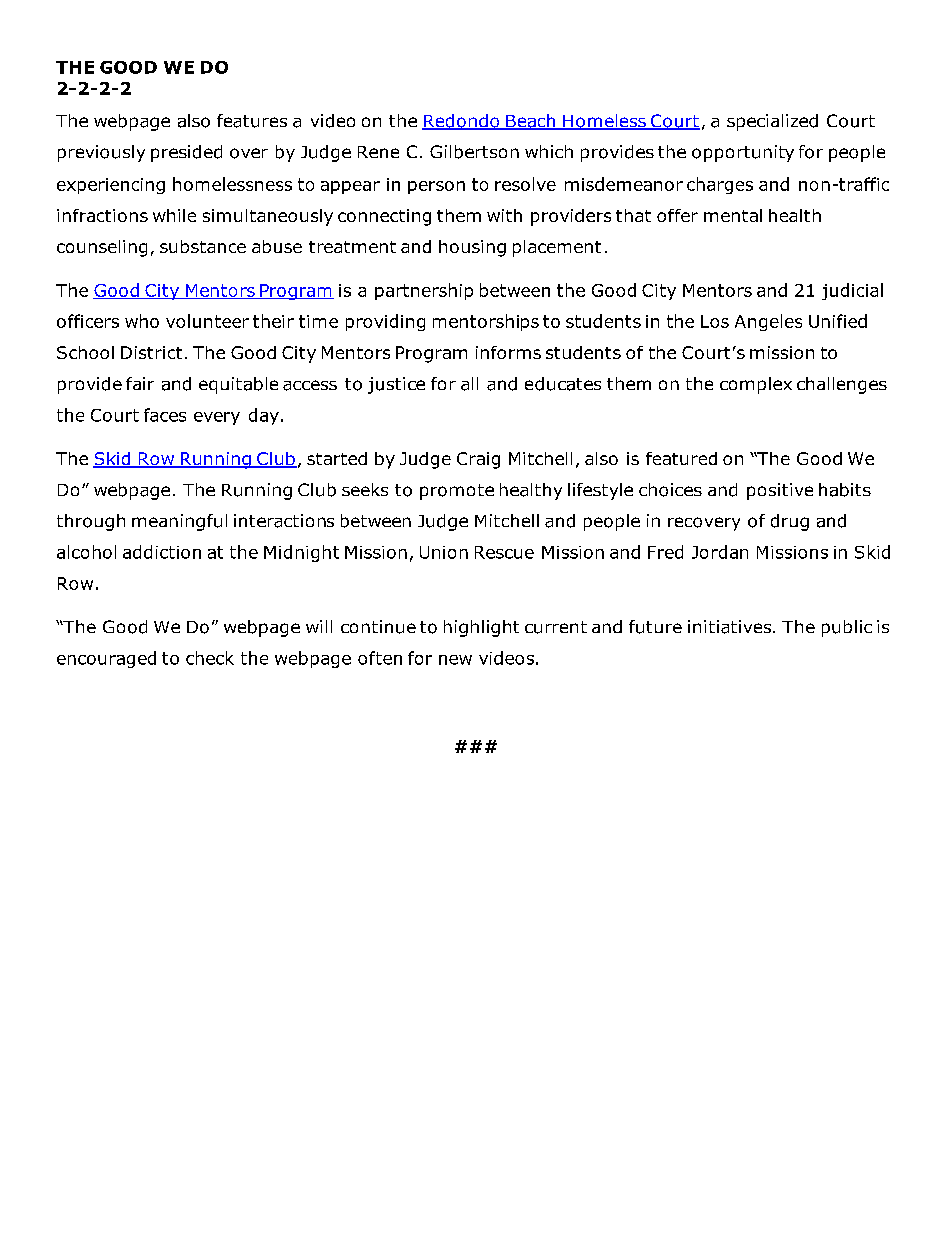  Describe the element at coordinates (720, 552) in the screenshot. I see `Jordan` at that location.
